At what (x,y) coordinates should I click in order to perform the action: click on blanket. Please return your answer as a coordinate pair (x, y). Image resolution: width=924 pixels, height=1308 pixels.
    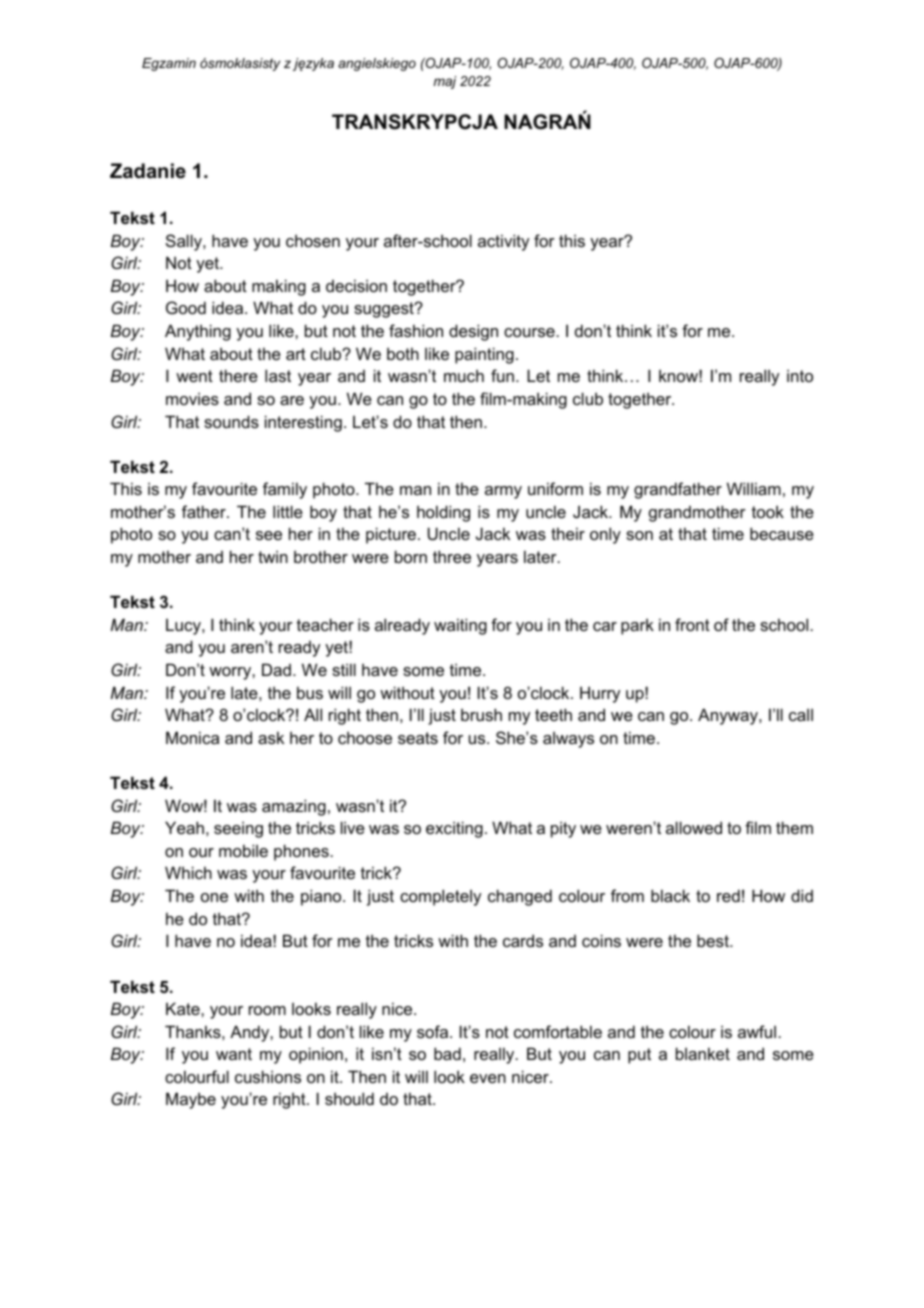
    Looking at the image, I should click on (703, 1053).
